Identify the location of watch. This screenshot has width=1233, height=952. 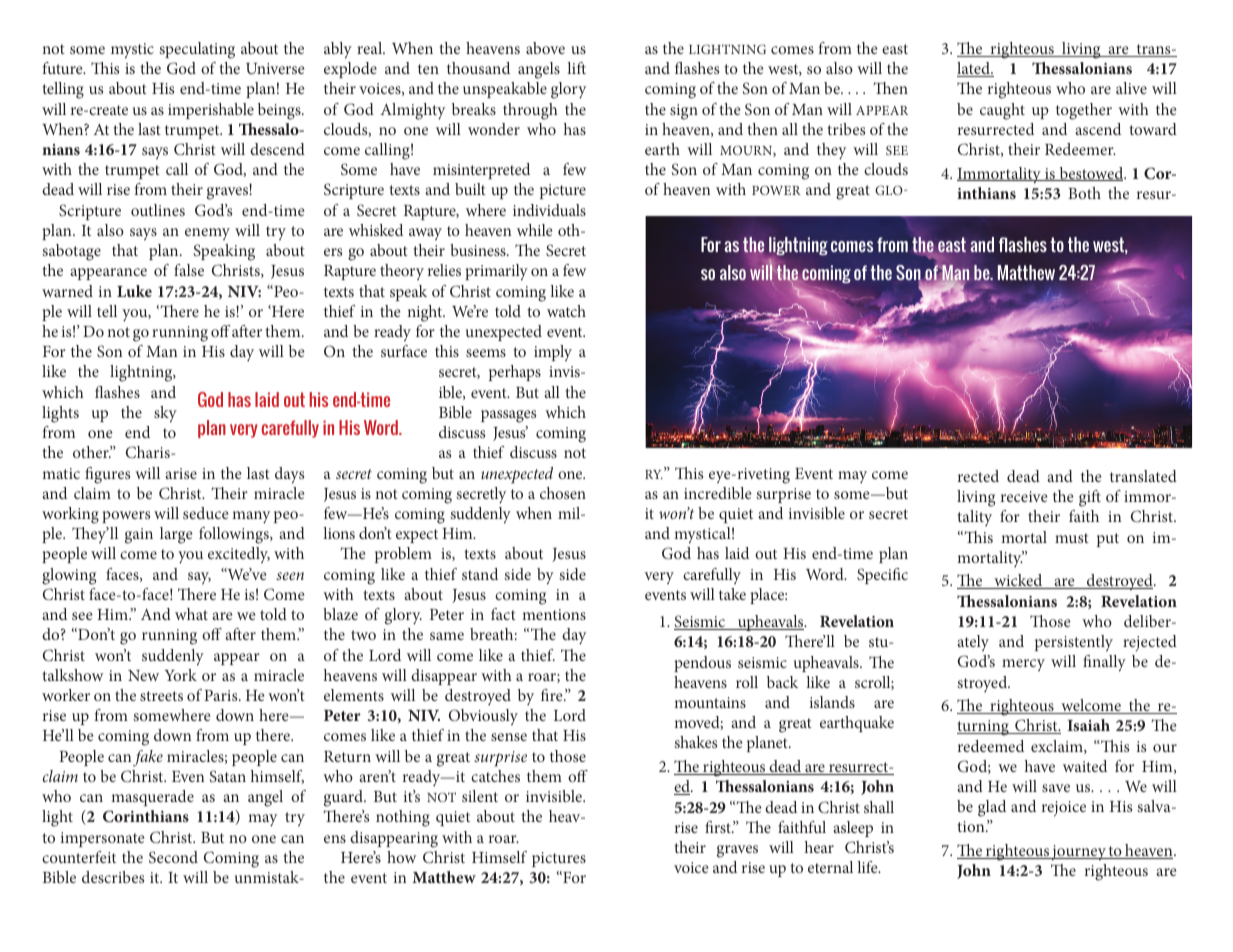
(566, 311).
